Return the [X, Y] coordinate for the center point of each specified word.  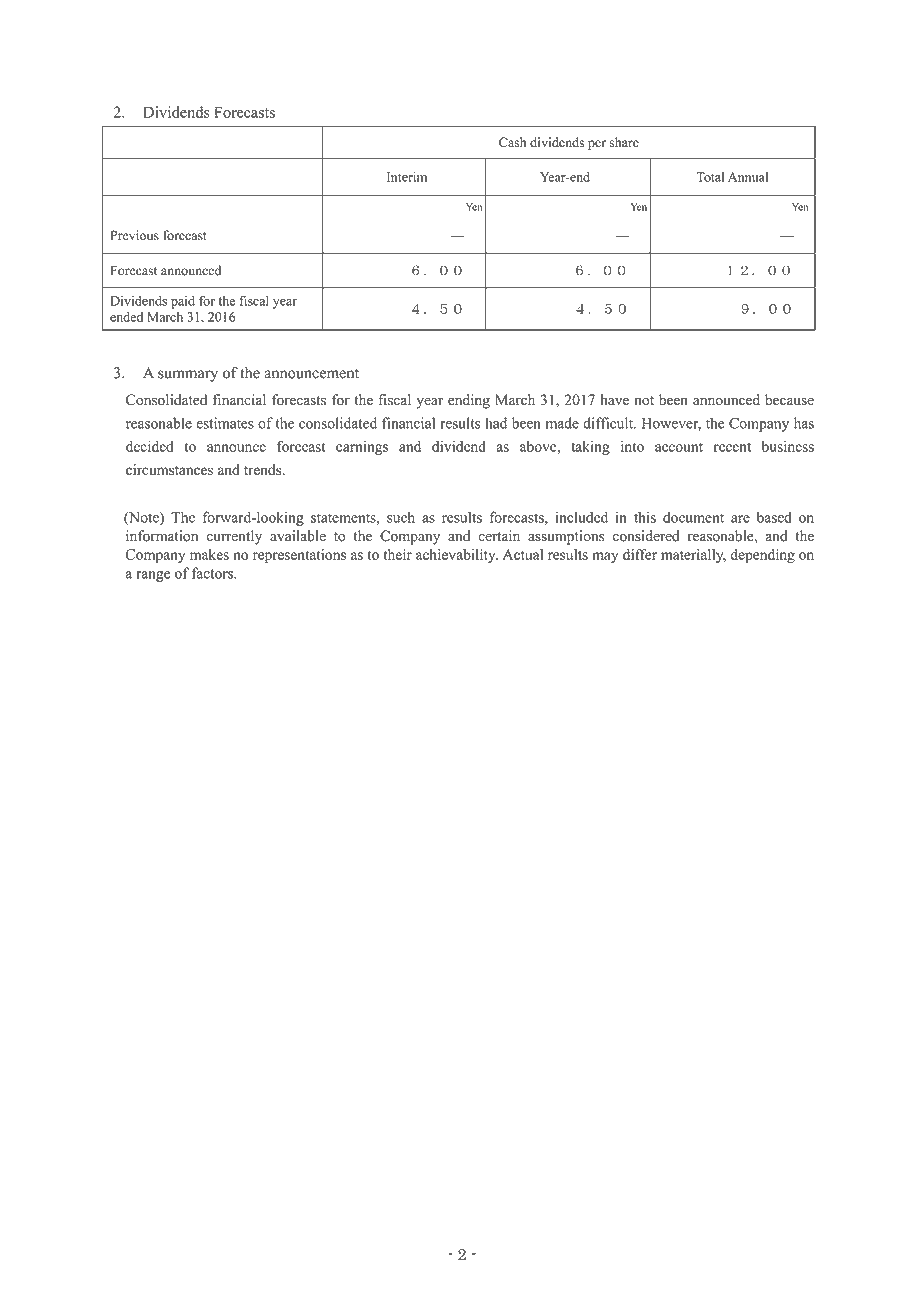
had [496, 423]
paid [183, 302]
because [789, 400]
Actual [523, 554]
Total [710, 177]
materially [693, 556]
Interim [407, 177]
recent [732, 447]
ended [126, 317]
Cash [512, 142]
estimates [225, 423]
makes [209, 554]
